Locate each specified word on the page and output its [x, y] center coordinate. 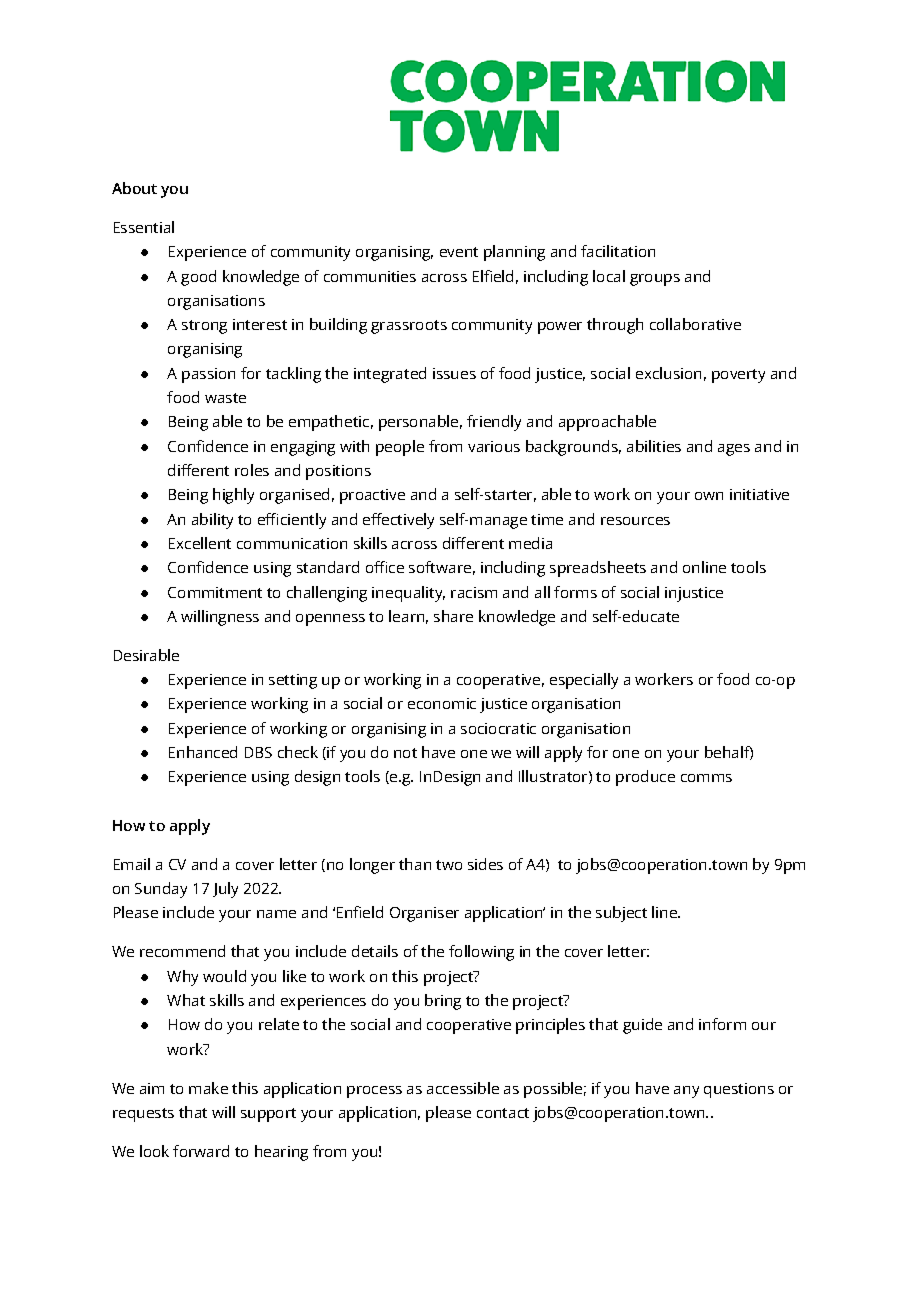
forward [201, 1151]
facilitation [618, 251]
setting [293, 681]
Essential [144, 227]
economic [442, 703]
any [686, 1092]
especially [584, 681]
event [459, 252]
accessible [463, 1088]
